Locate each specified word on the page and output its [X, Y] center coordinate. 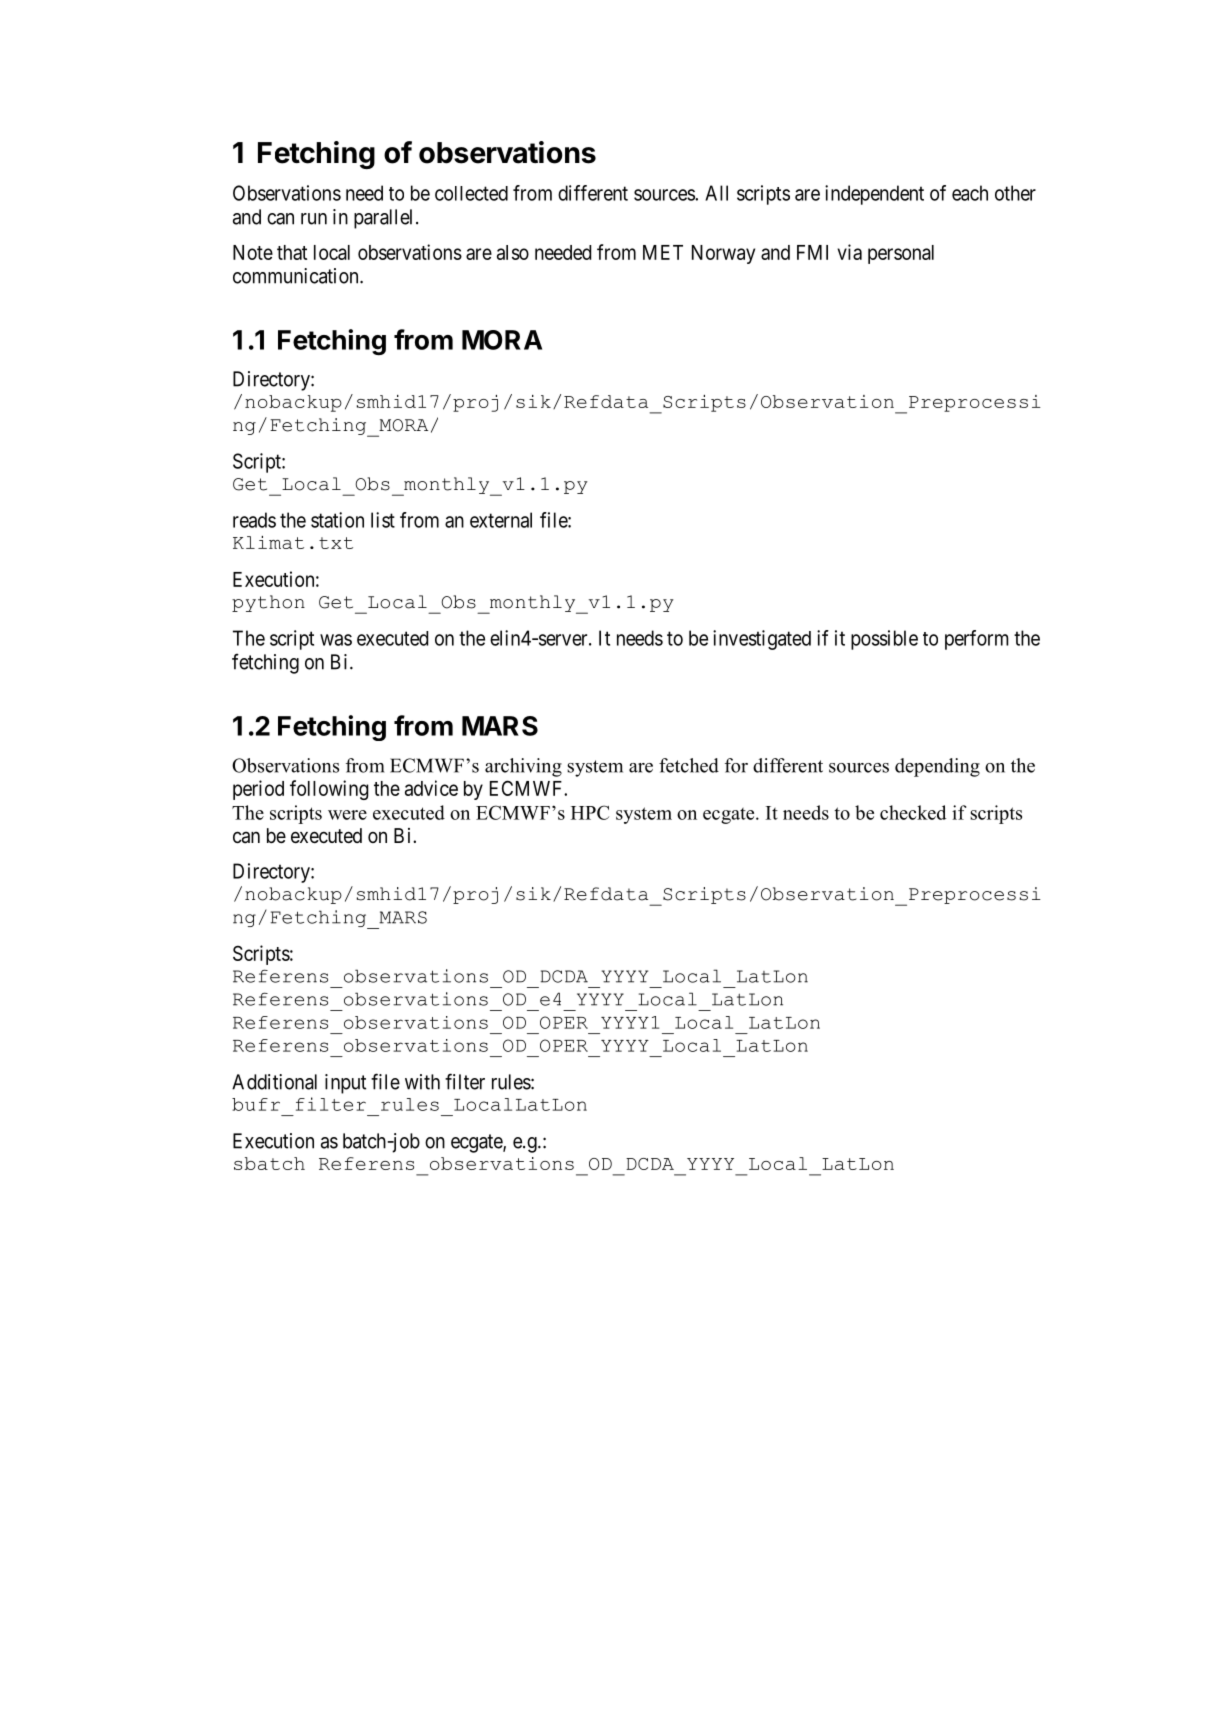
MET [663, 252]
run [314, 219]
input [345, 1084]
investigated [762, 640]
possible [884, 640]
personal [901, 254]
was [336, 640]
